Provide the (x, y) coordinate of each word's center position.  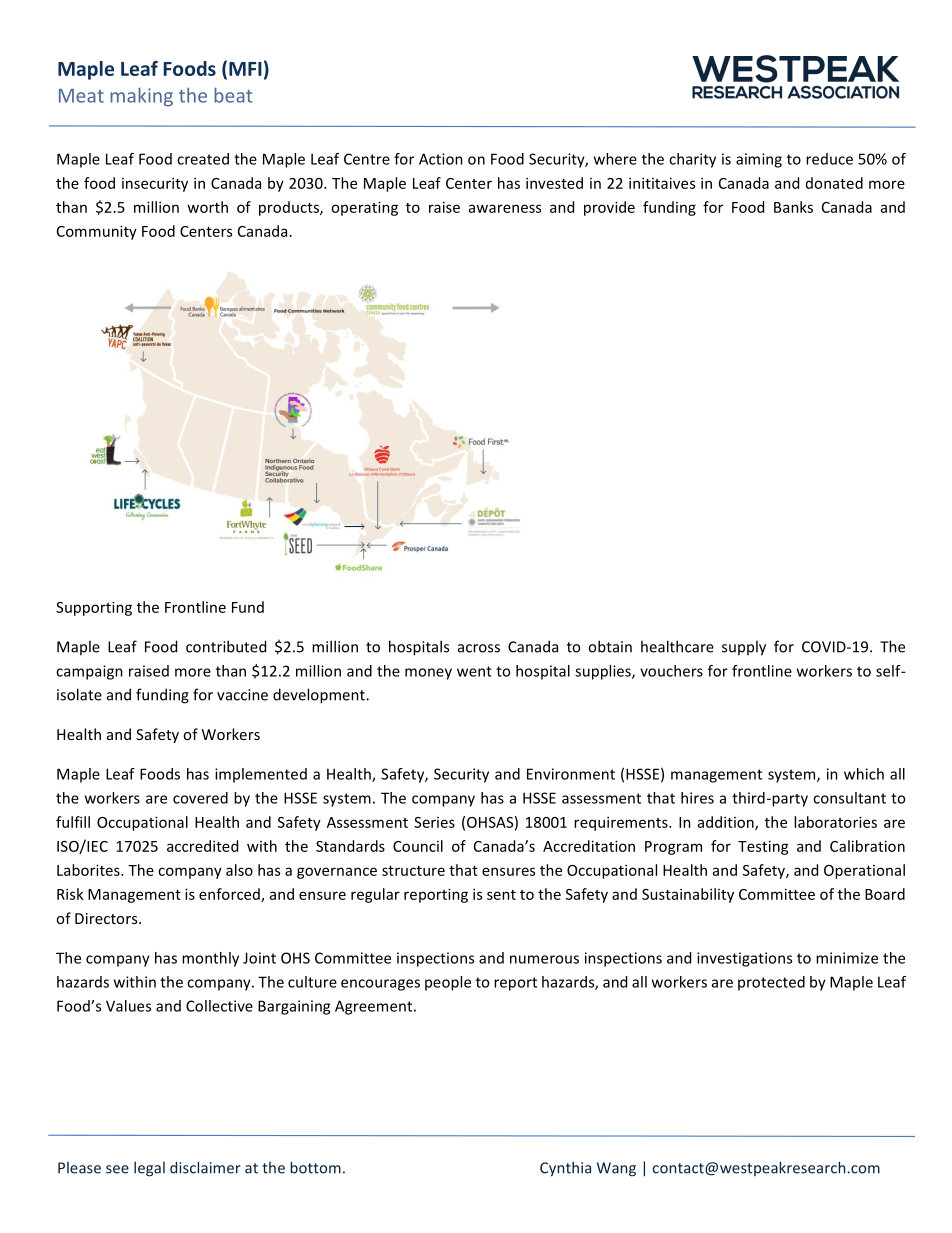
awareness (505, 208)
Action (441, 159)
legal (149, 1169)
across (479, 648)
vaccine (242, 695)
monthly (210, 959)
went (474, 671)
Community (97, 232)
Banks (793, 207)
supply (744, 648)
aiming (759, 160)
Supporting (94, 608)
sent (501, 895)
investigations (744, 959)
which (864, 774)
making (141, 97)
